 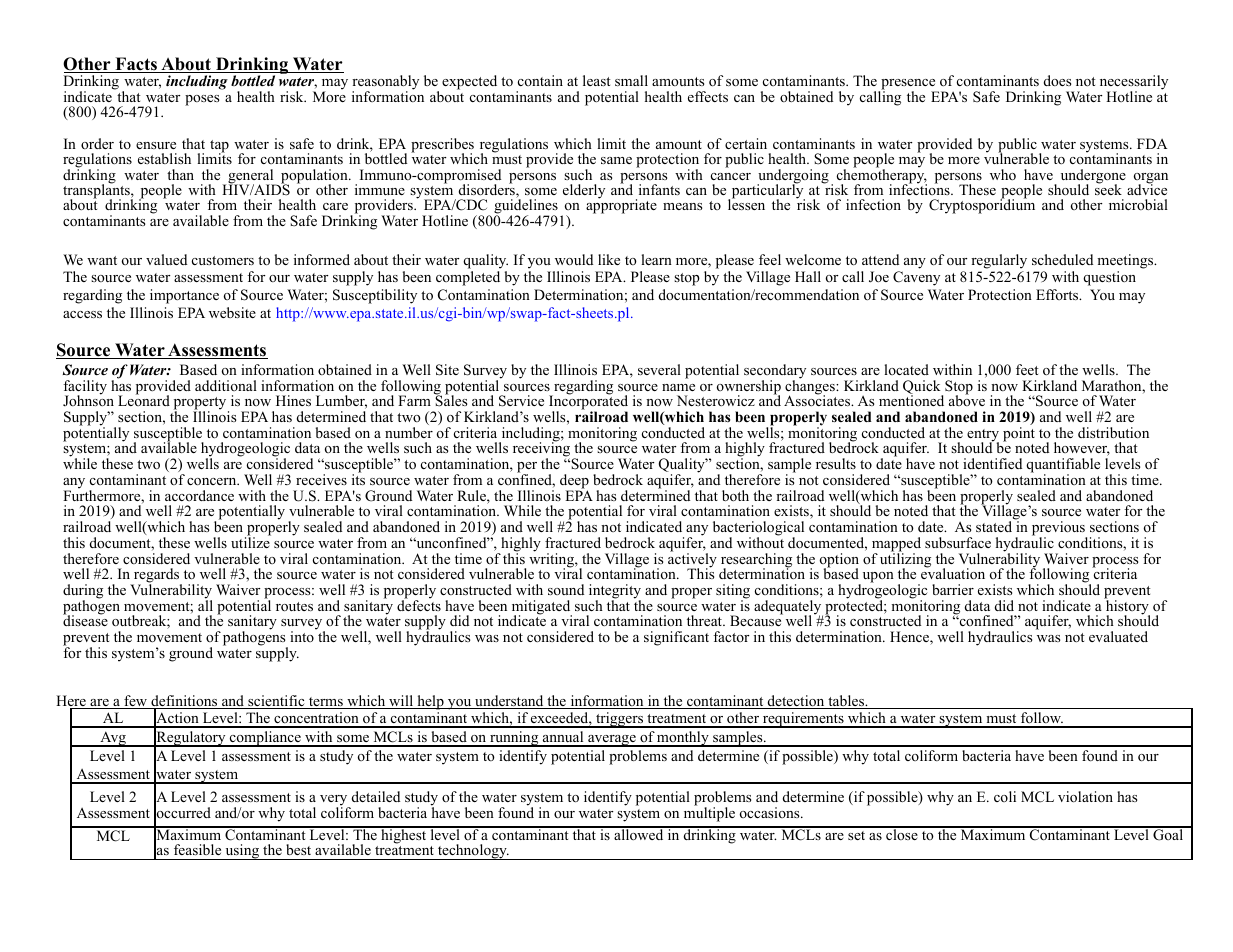 What do you see at coordinates (157, 577) in the screenshot?
I see `regards` at bounding box center [157, 577].
